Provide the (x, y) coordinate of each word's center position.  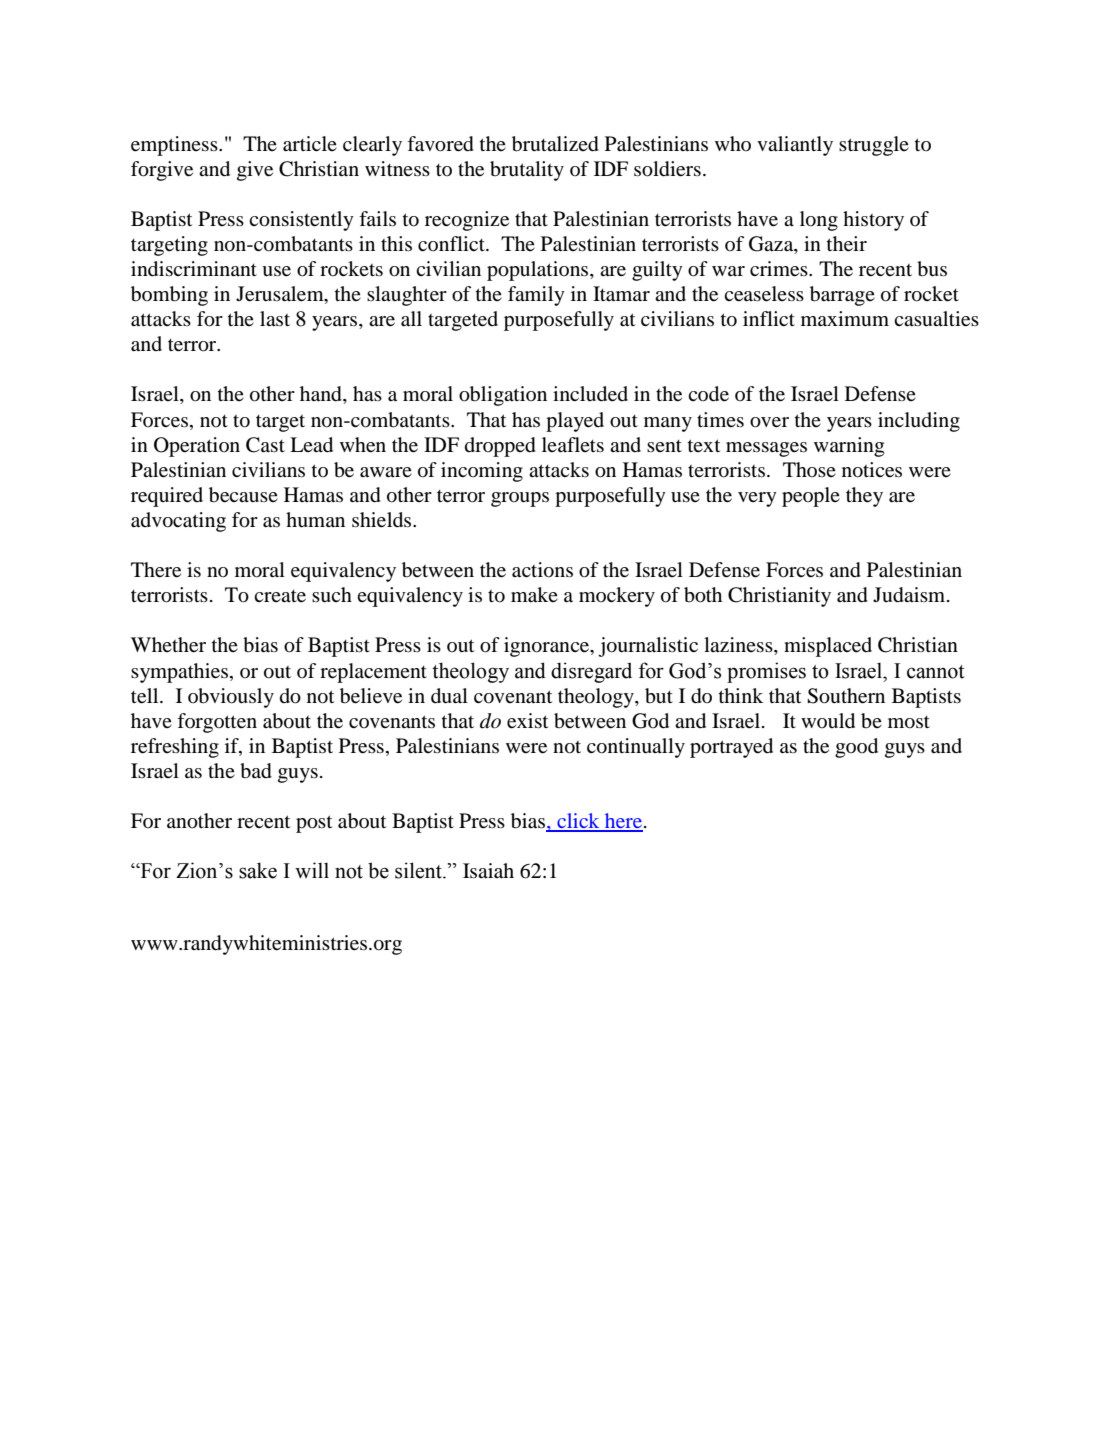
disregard (591, 672)
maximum (845, 318)
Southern (846, 696)
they (864, 497)
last (275, 318)
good (856, 748)
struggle (874, 146)
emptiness (175, 146)
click (578, 822)
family (536, 296)
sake (258, 870)
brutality (527, 171)
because (243, 495)
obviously (231, 698)
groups (520, 499)
